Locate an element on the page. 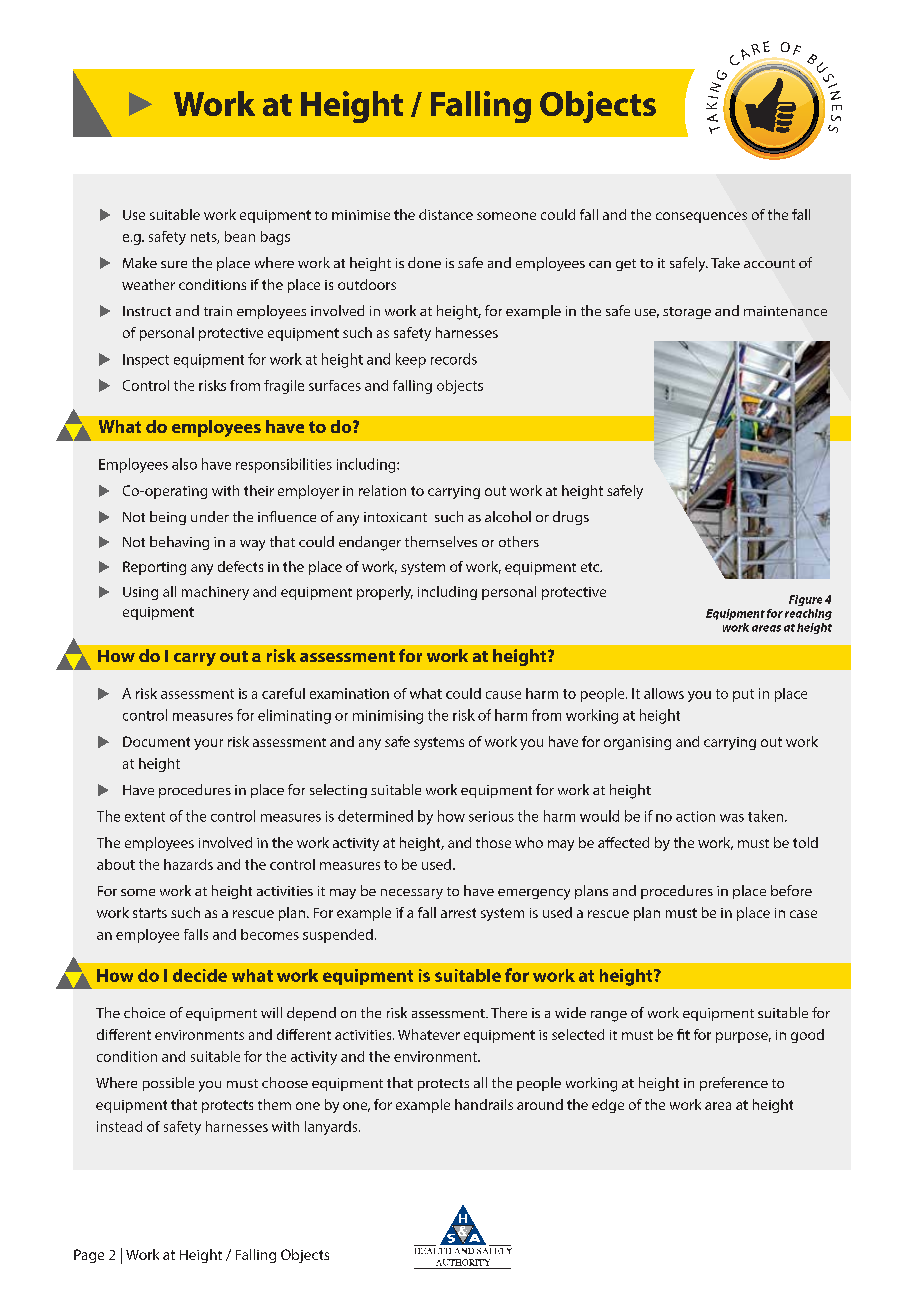 This page has width=924, height=1308. Page is located at coordinates (89, 1256).
